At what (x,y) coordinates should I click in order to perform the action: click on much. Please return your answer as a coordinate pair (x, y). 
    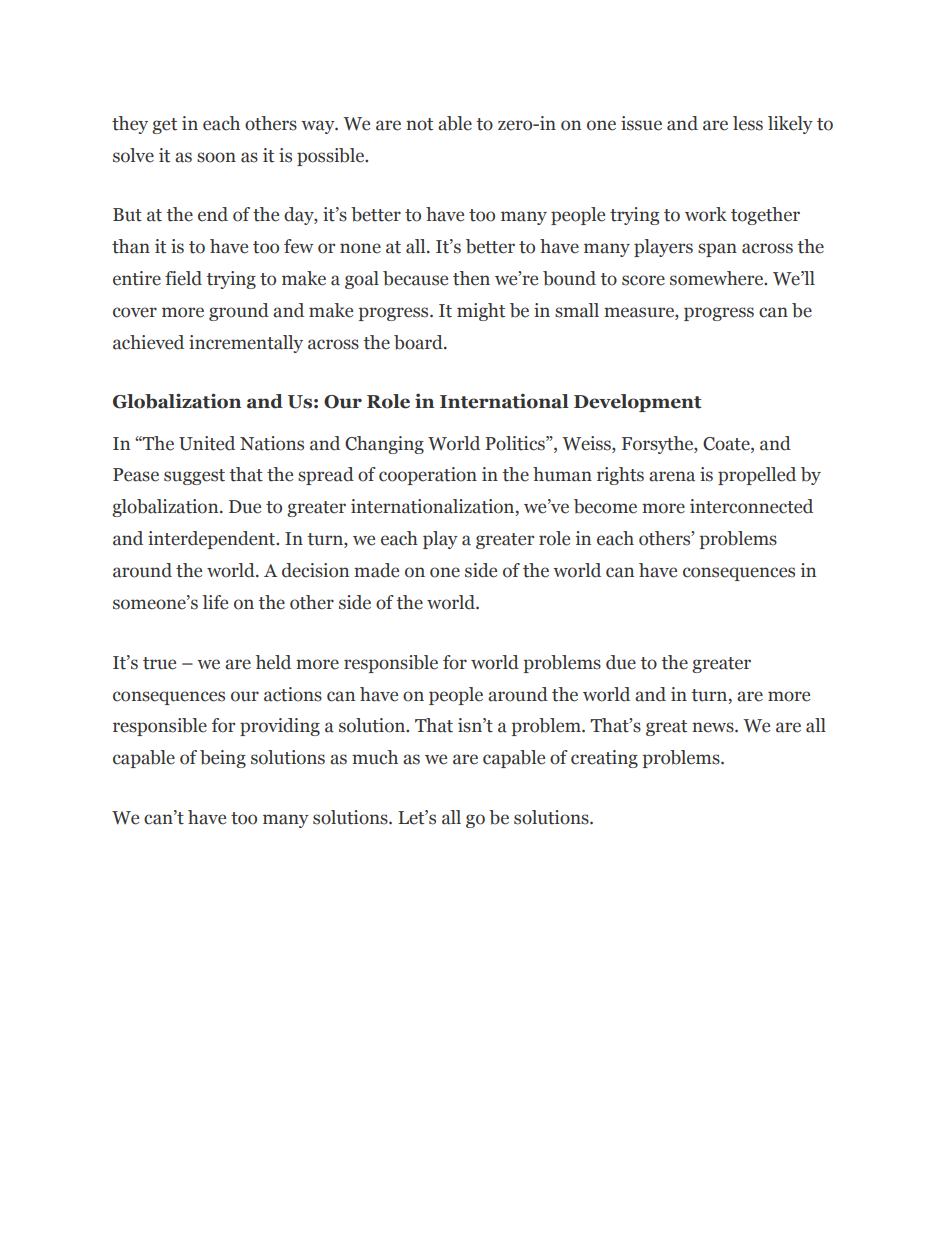
    Looking at the image, I should click on (375, 757).
